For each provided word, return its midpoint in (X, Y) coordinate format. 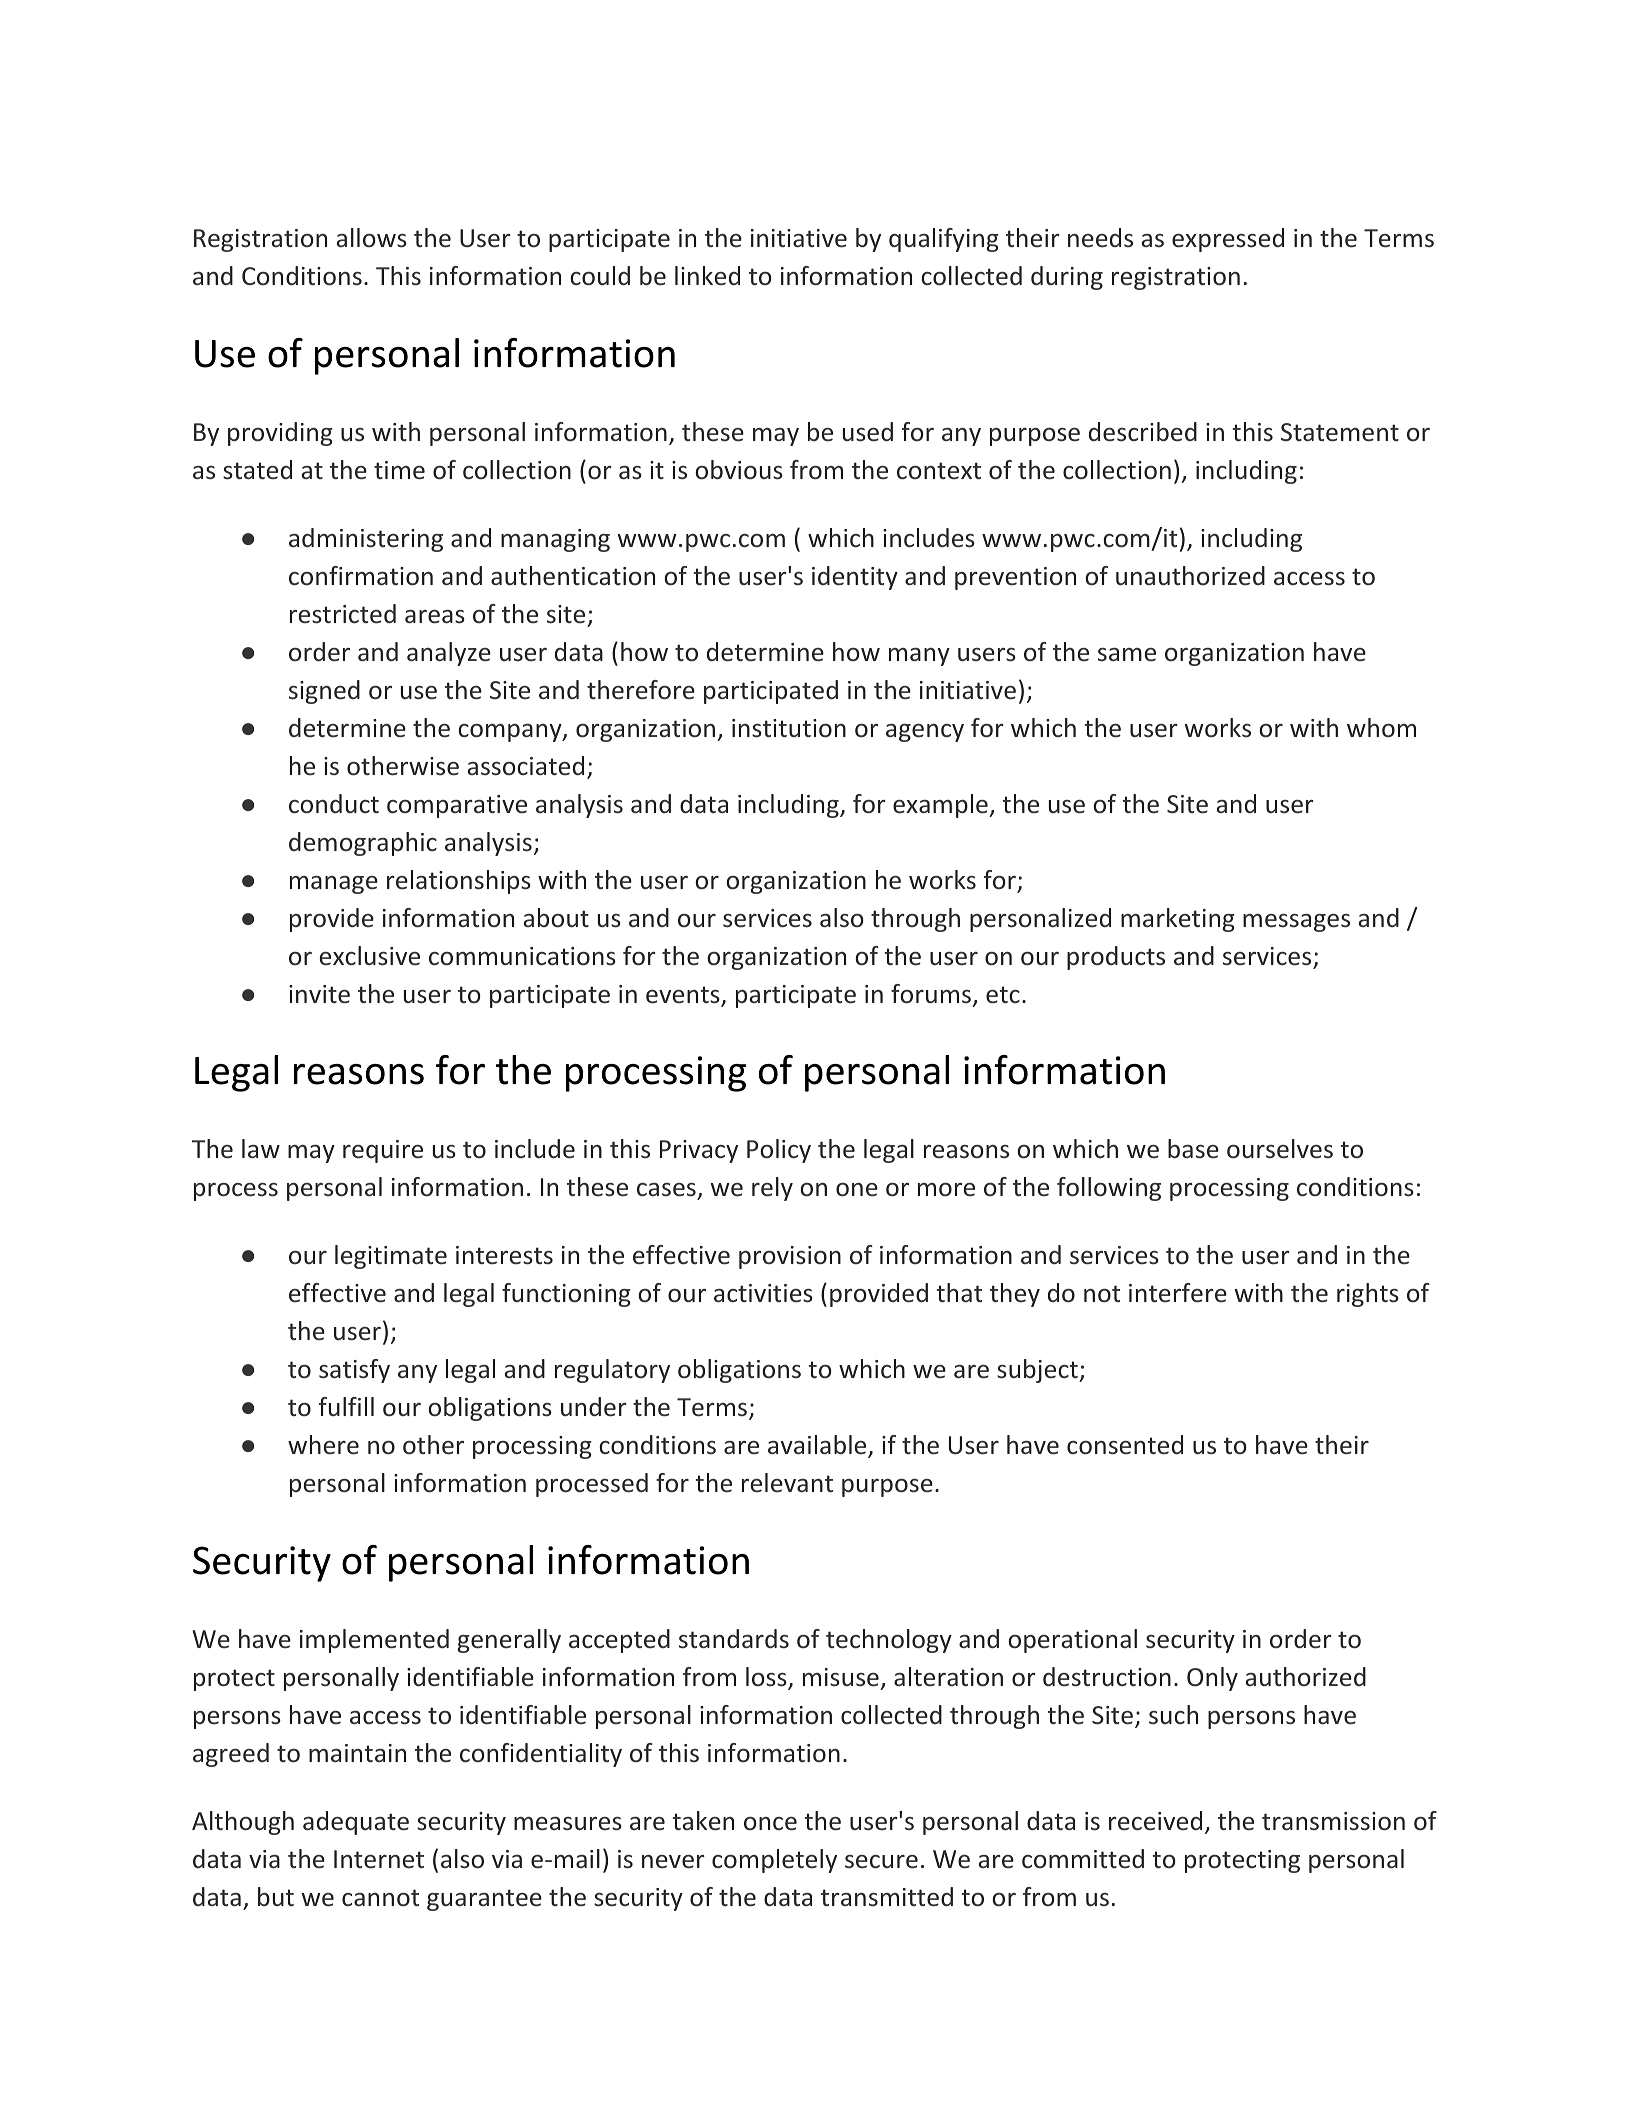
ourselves (1280, 1149)
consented (1125, 1445)
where (323, 1445)
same (1127, 655)
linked (707, 275)
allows (372, 238)
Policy (779, 1151)
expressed (1228, 240)
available (817, 1445)
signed (324, 692)
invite (319, 994)
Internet (379, 1859)
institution (789, 728)
